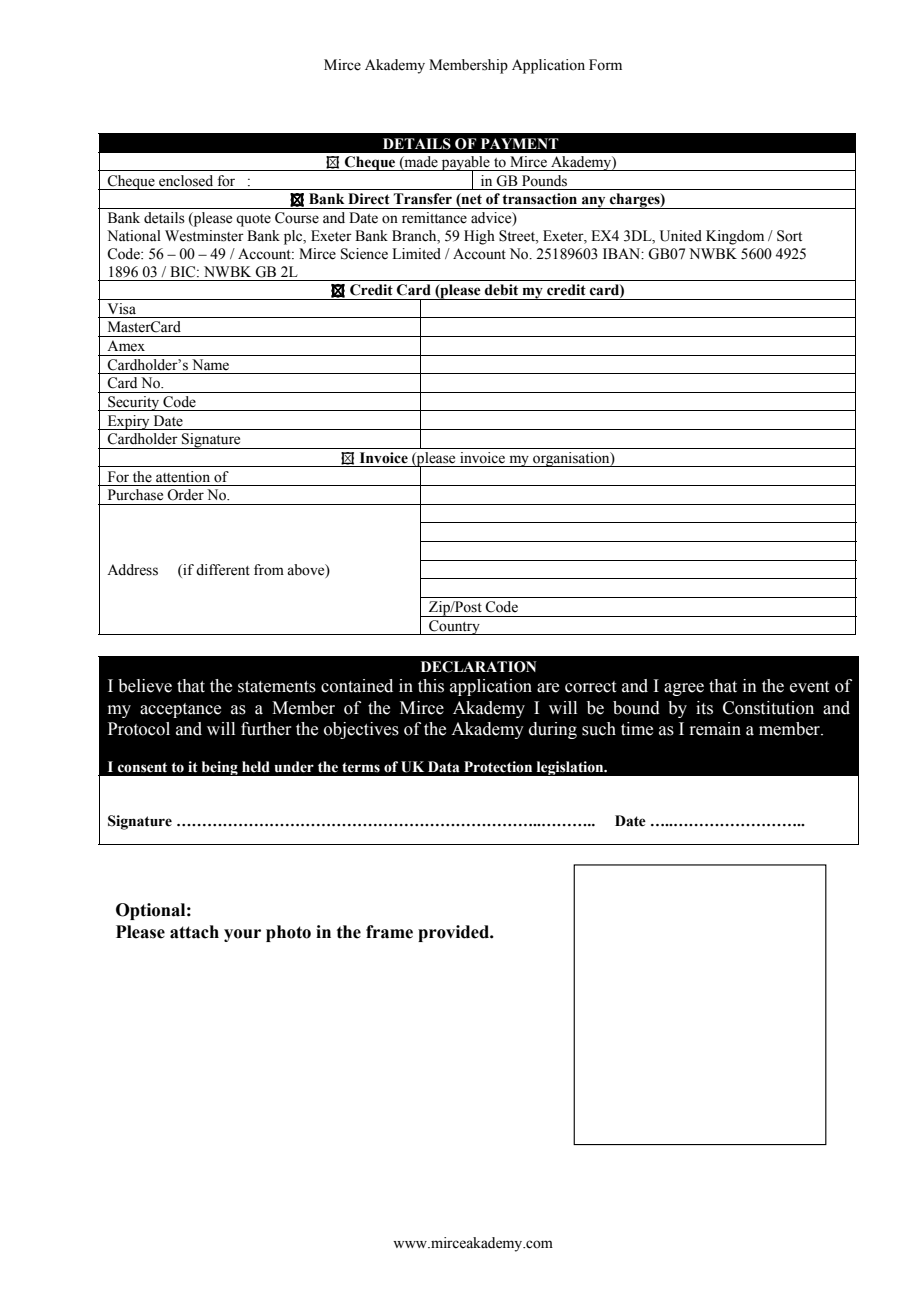 This image has height=1308, width=924. Describe the element at coordinates (416, 254) in the image. I see `Limited` at that location.
